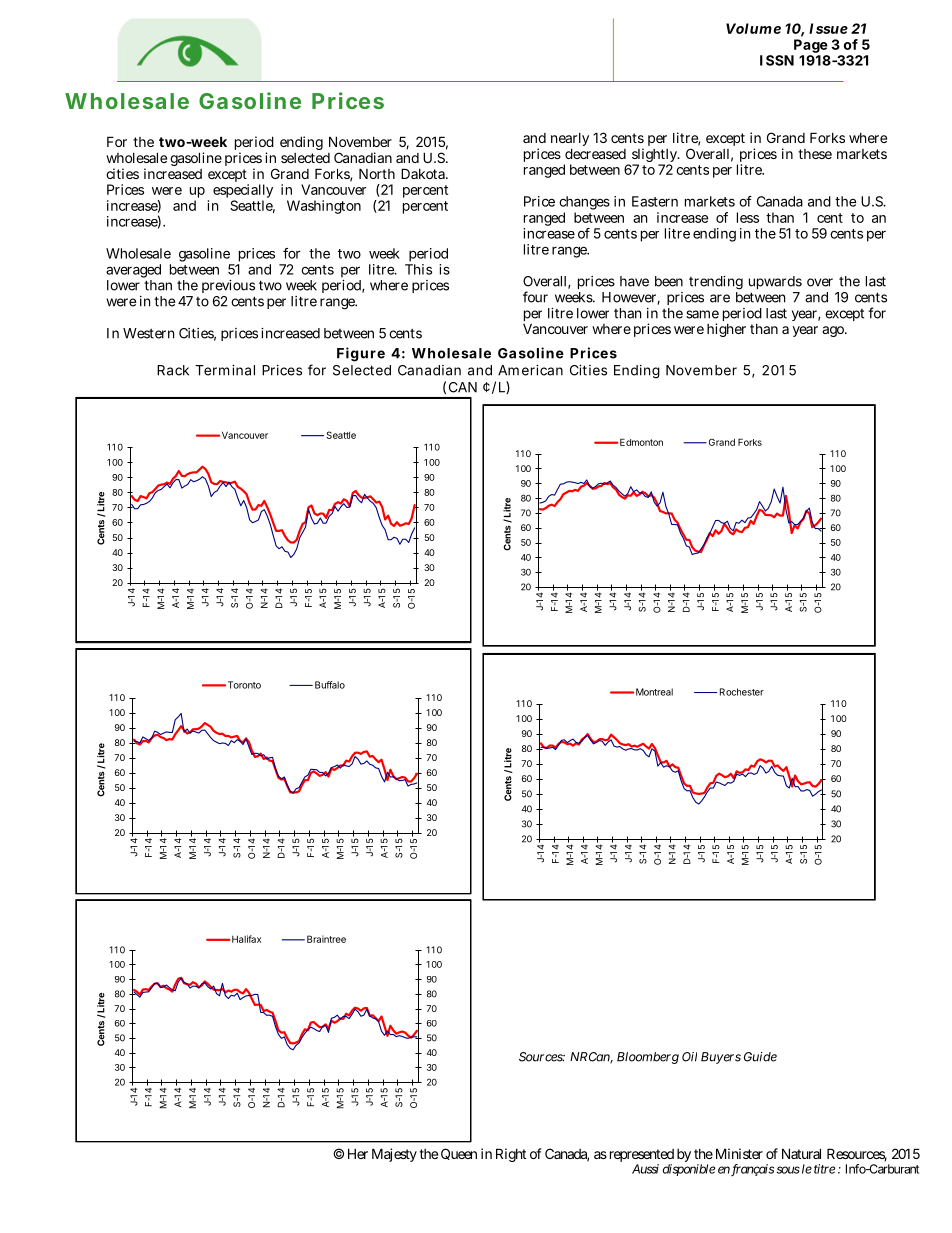 The width and height of the page is (952, 1233). I want to click on Bloomberg, so click(648, 1058).
